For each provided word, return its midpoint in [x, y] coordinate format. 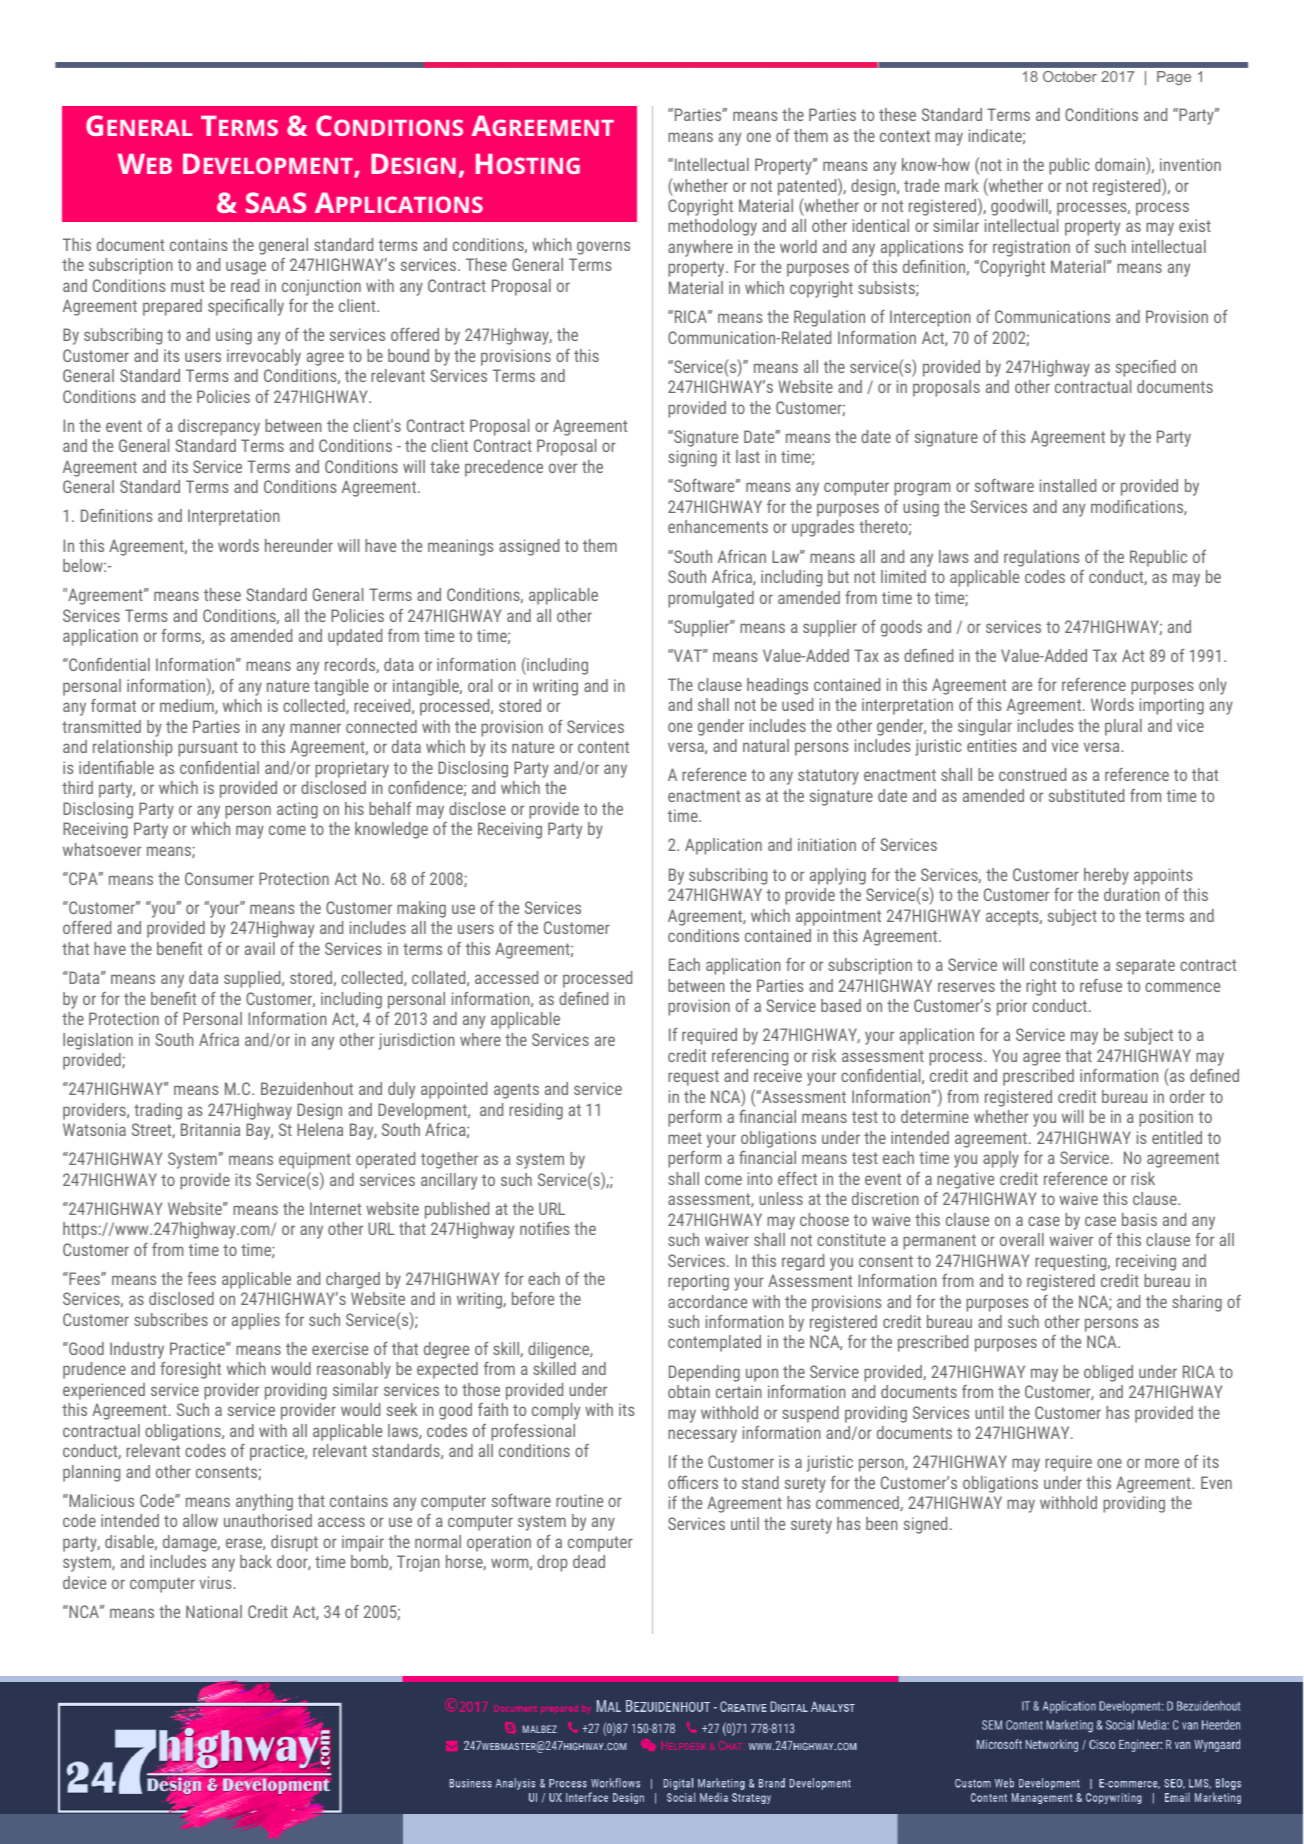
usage [246, 268]
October [1070, 76]
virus [216, 1582]
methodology [712, 227]
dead [589, 1561]
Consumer [219, 878]
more [1162, 1463]
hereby [1106, 876]
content [603, 747]
